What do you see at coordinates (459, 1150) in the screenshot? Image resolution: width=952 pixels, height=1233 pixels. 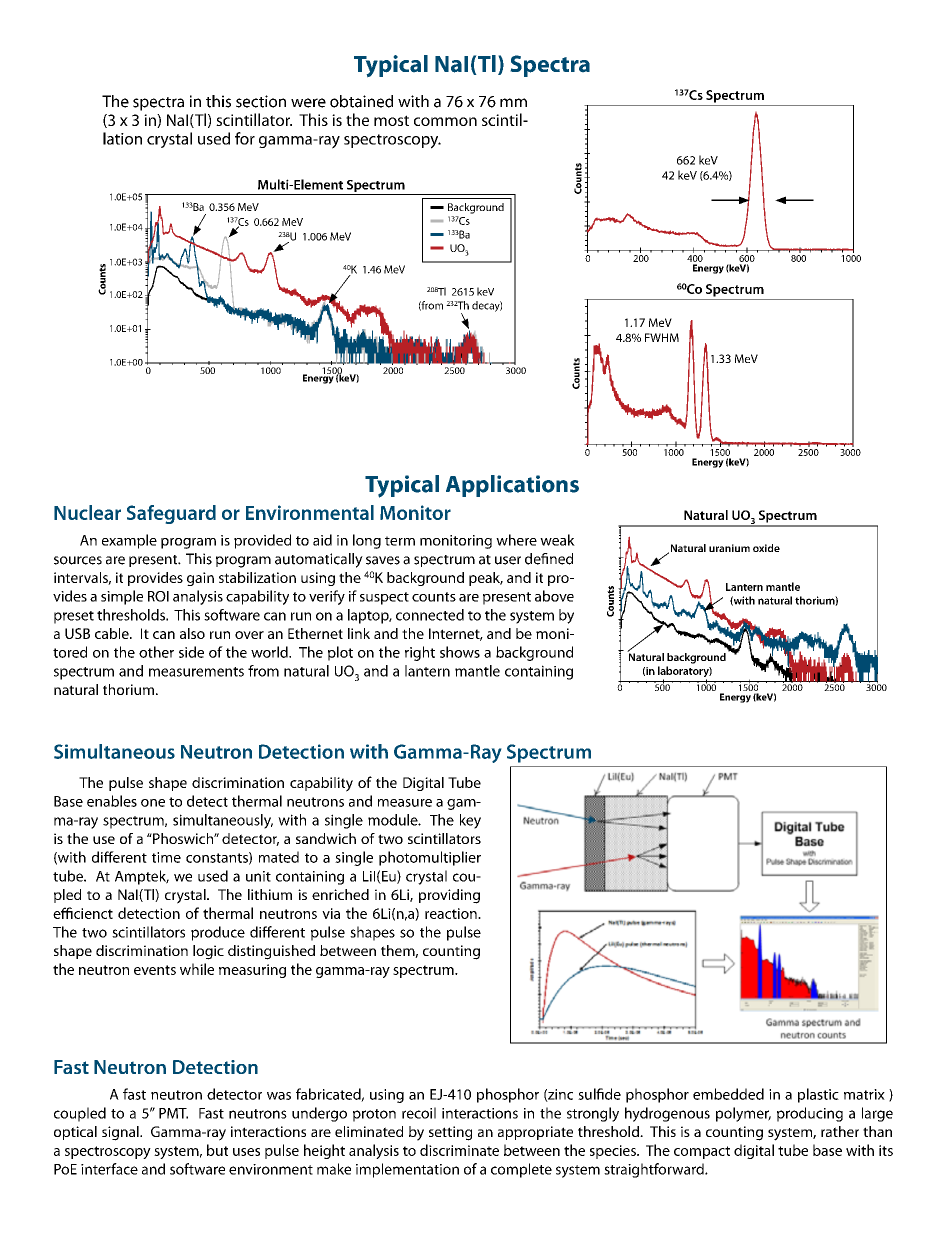 I see `discriminate` at bounding box center [459, 1150].
